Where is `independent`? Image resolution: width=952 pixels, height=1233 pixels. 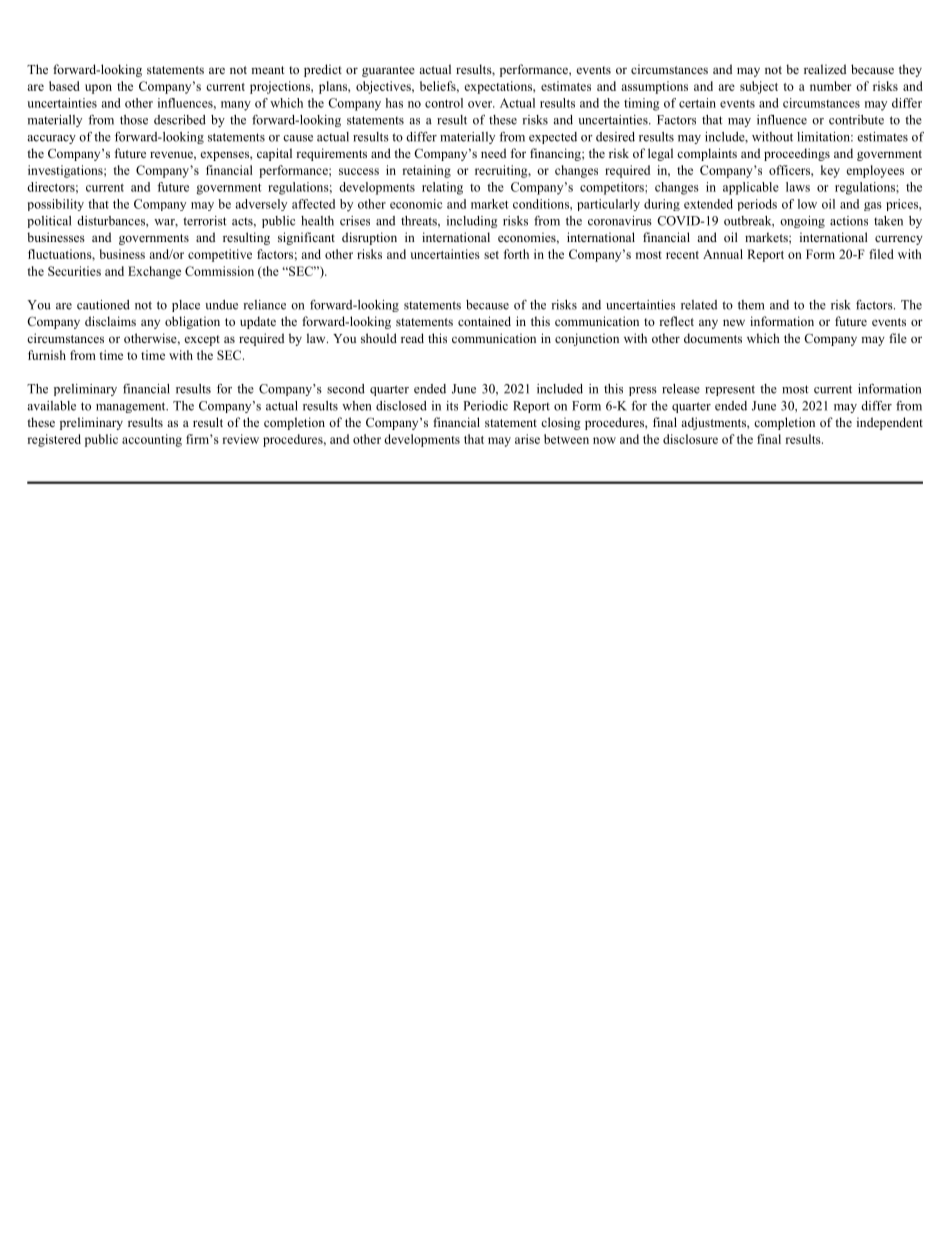
independent is located at coordinates (890, 423).
